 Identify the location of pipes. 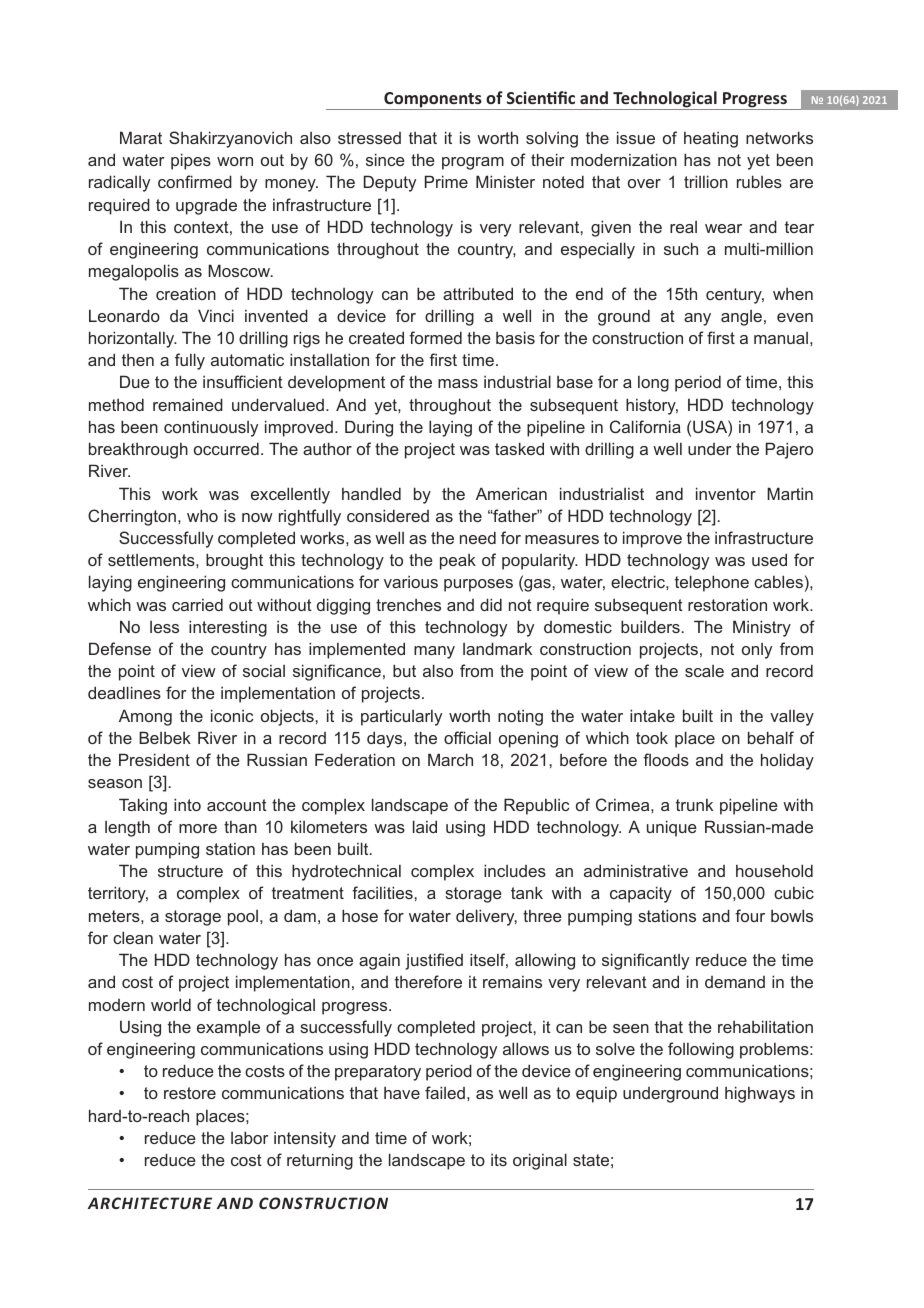
(191, 161).
